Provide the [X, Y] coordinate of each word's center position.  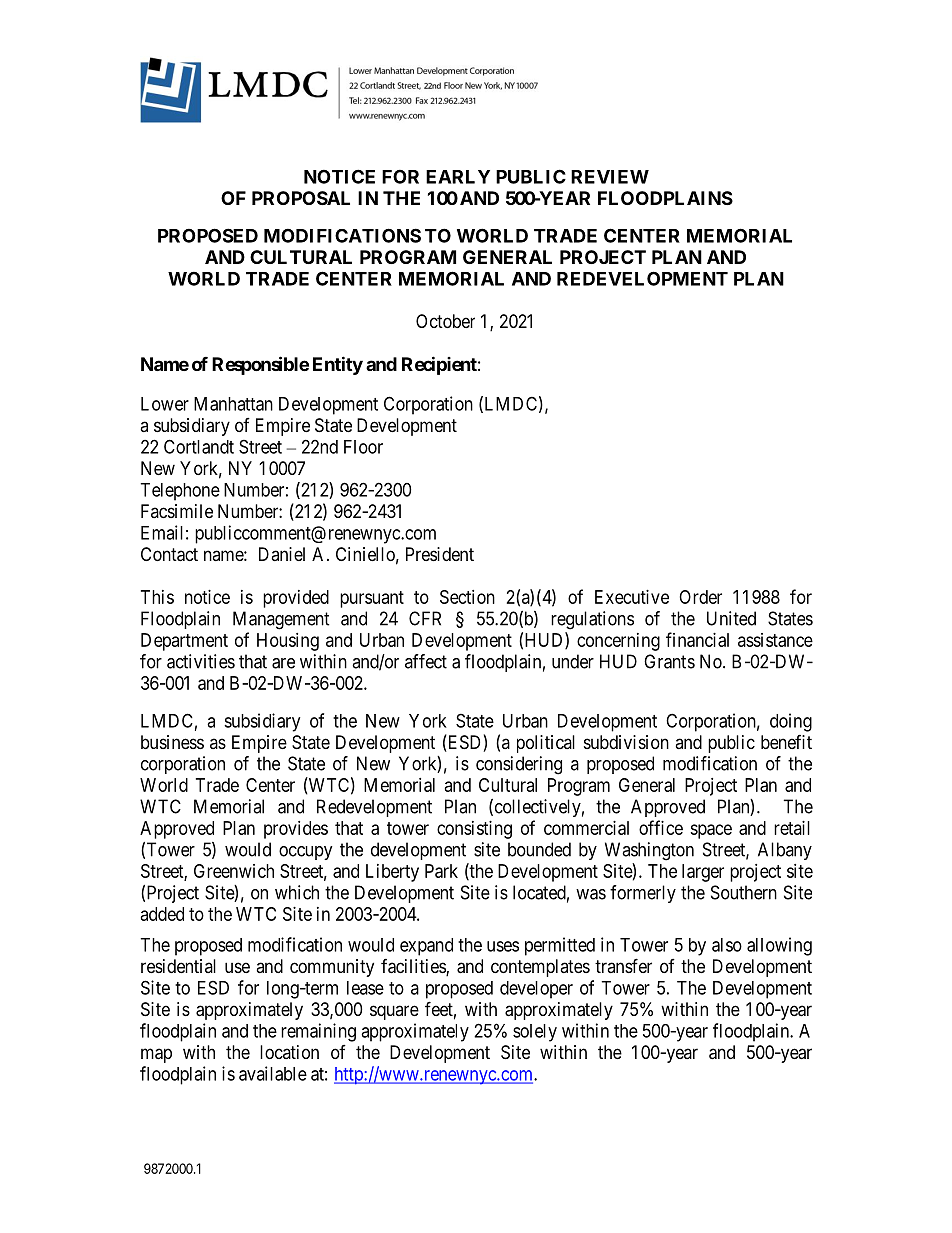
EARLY [458, 177]
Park [441, 871]
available [273, 1073]
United [731, 618]
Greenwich [234, 871]
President [440, 554]
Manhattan [233, 404]
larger [703, 873]
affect [426, 661]
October [445, 321]
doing [791, 722]
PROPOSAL [301, 198]
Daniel [282, 554]
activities [201, 661]
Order [700, 597]
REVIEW [610, 177]
